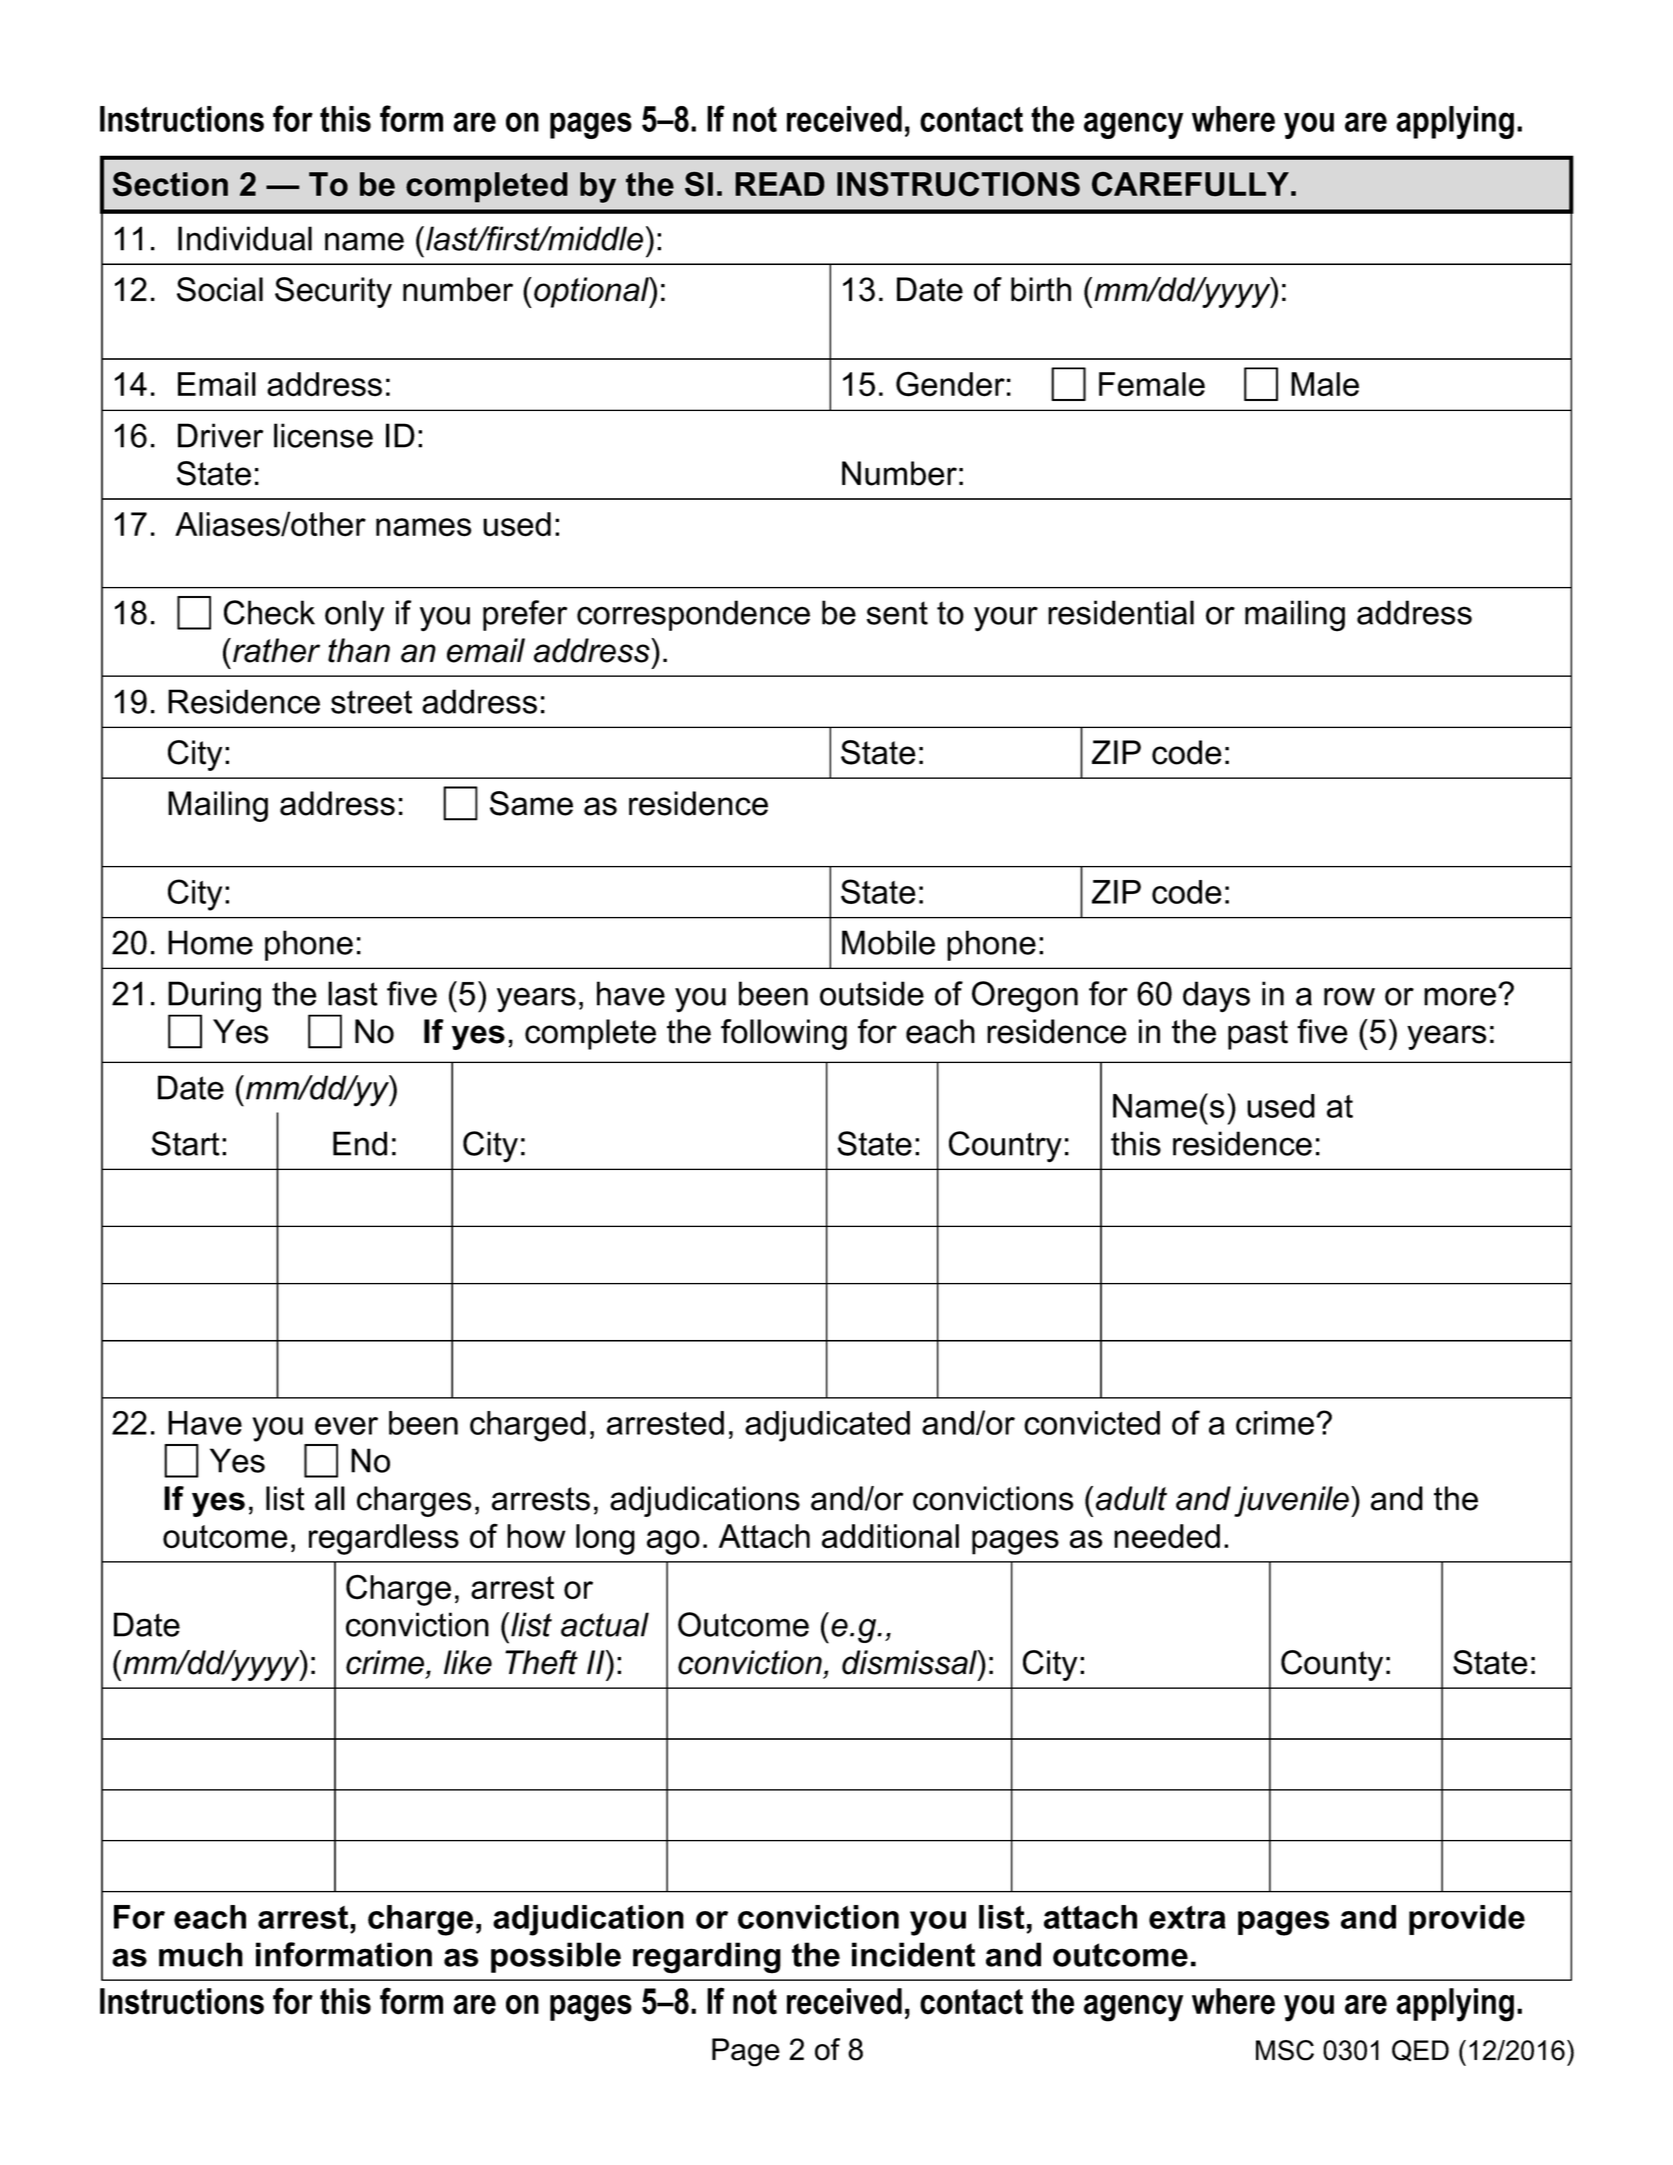 The image size is (1673, 2165). What do you see at coordinates (333, 292) in the document?
I see `Security` at bounding box center [333, 292].
